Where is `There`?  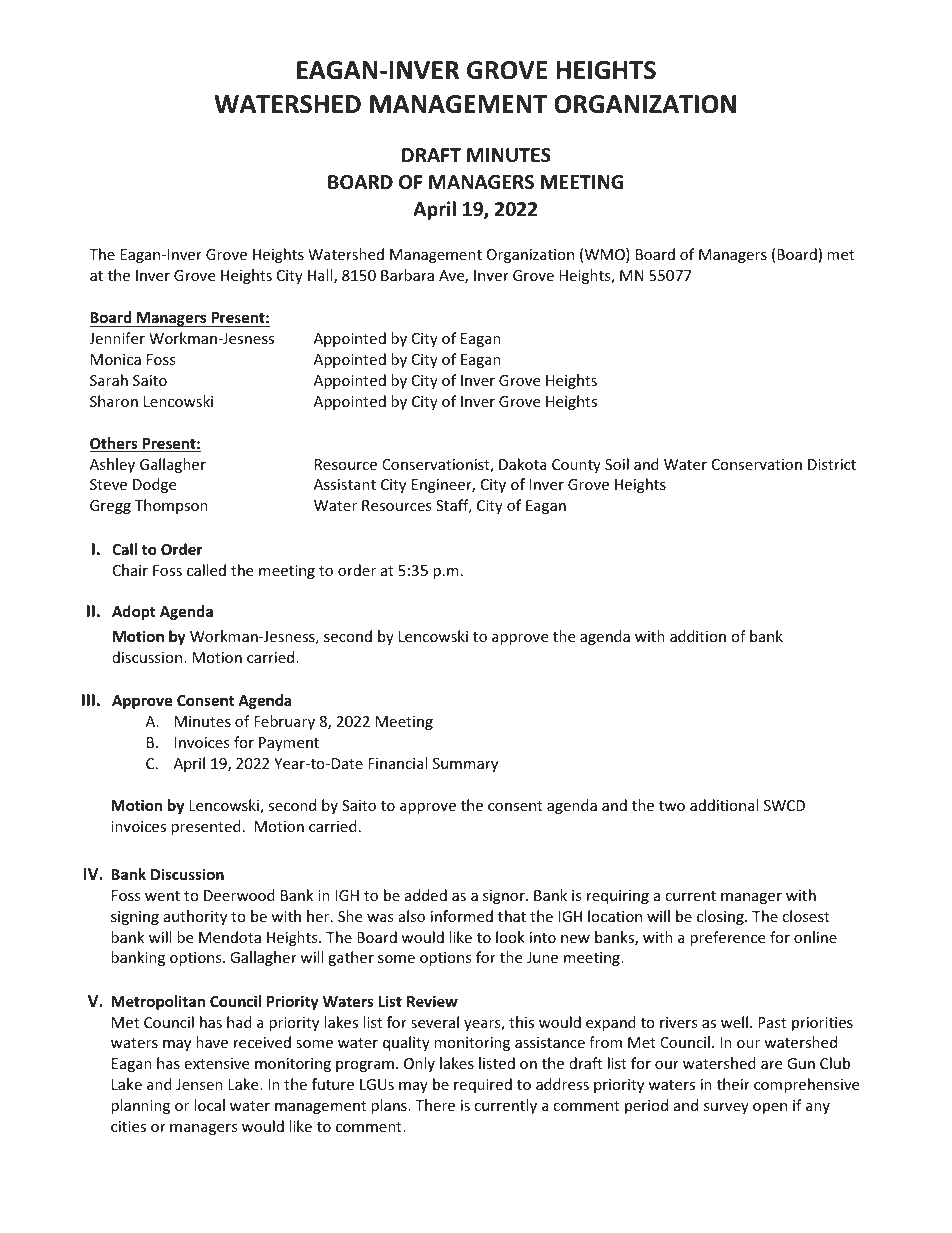 There is located at coordinates (435, 1105).
